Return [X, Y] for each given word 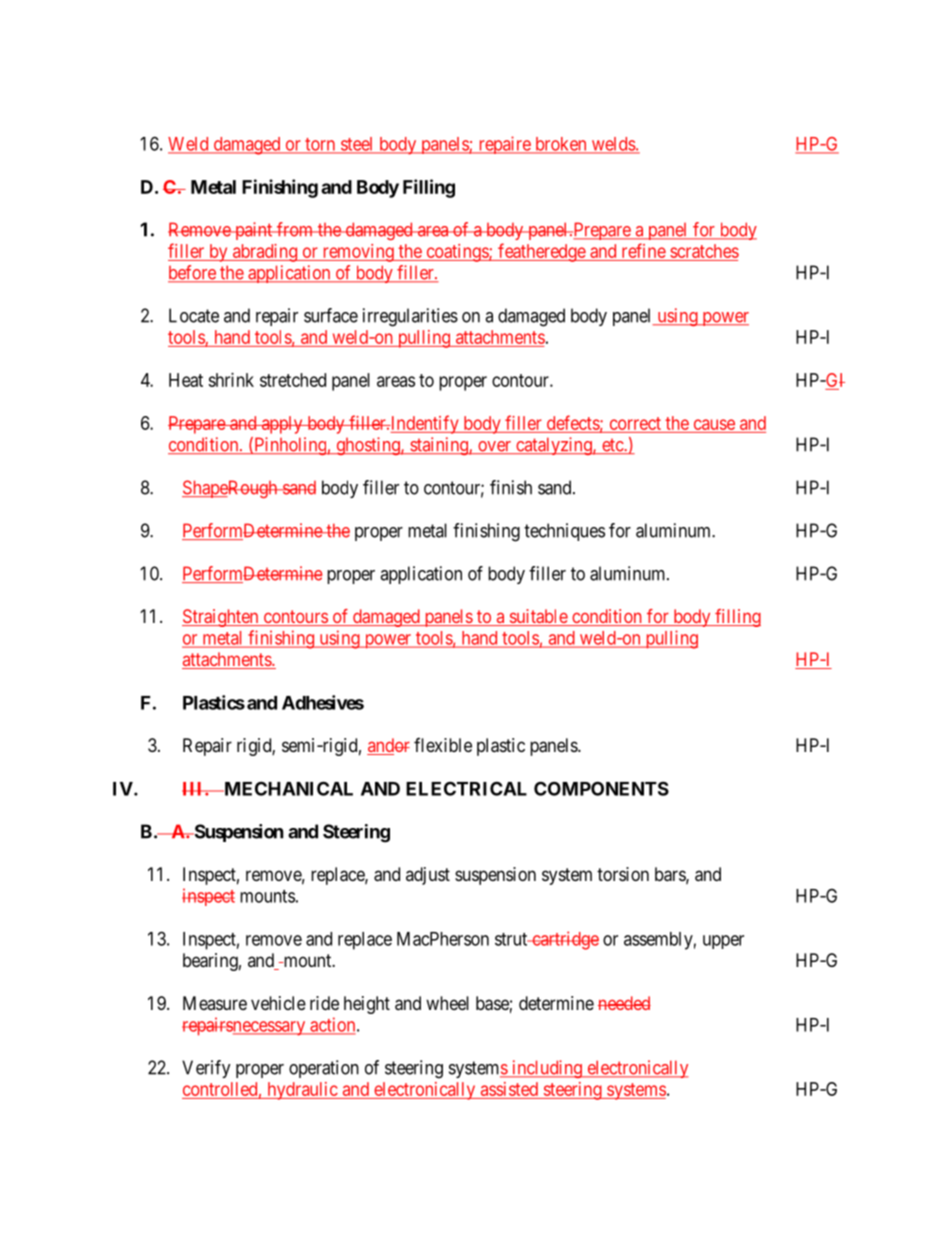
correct [635, 423]
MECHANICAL [287, 788]
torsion [623, 874]
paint [254, 231]
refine [644, 250]
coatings [457, 253]
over [495, 447]
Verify [206, 1069]
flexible [443, 745]
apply [282, 425]
